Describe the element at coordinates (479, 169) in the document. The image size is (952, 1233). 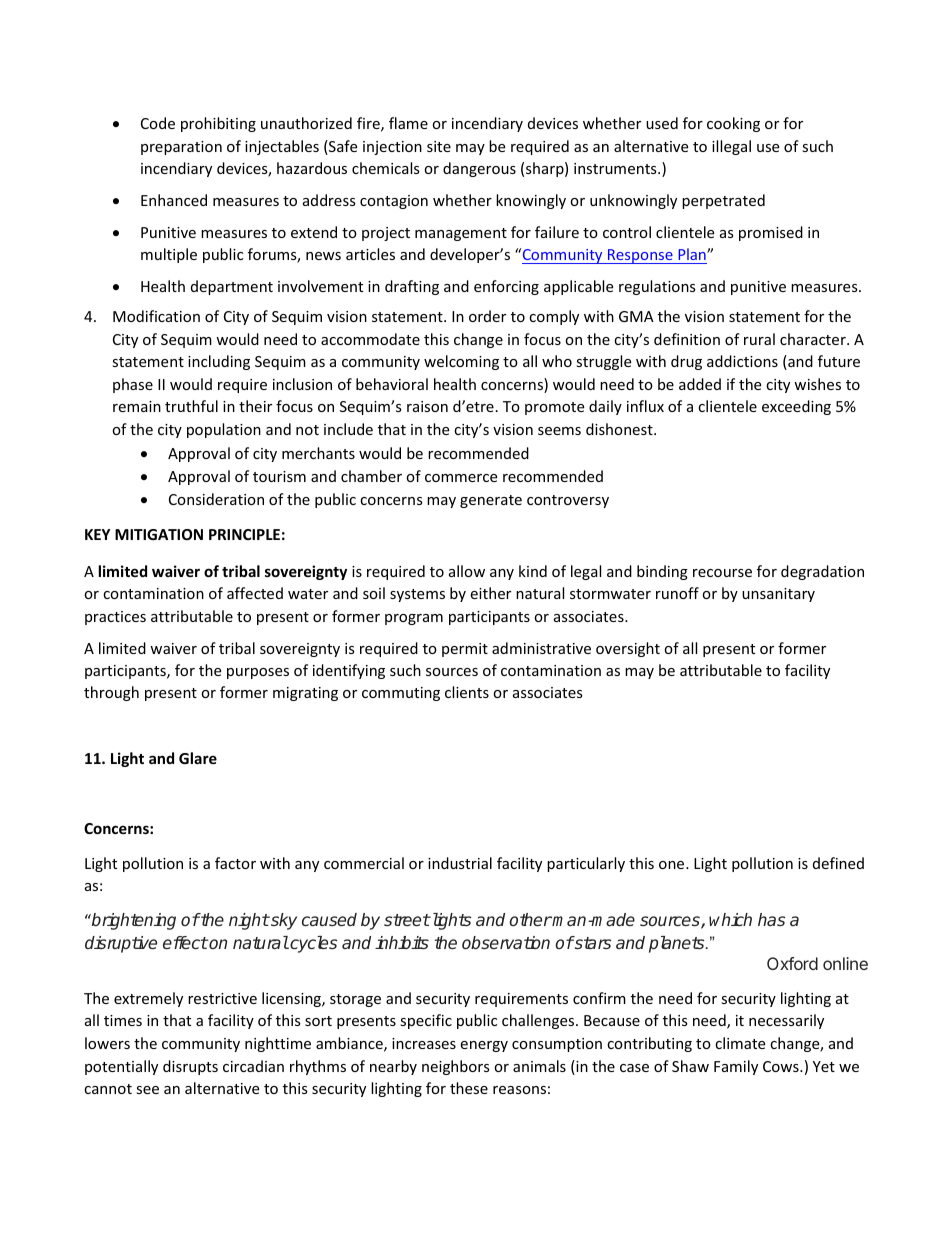
I see `dangerous` at that location.
